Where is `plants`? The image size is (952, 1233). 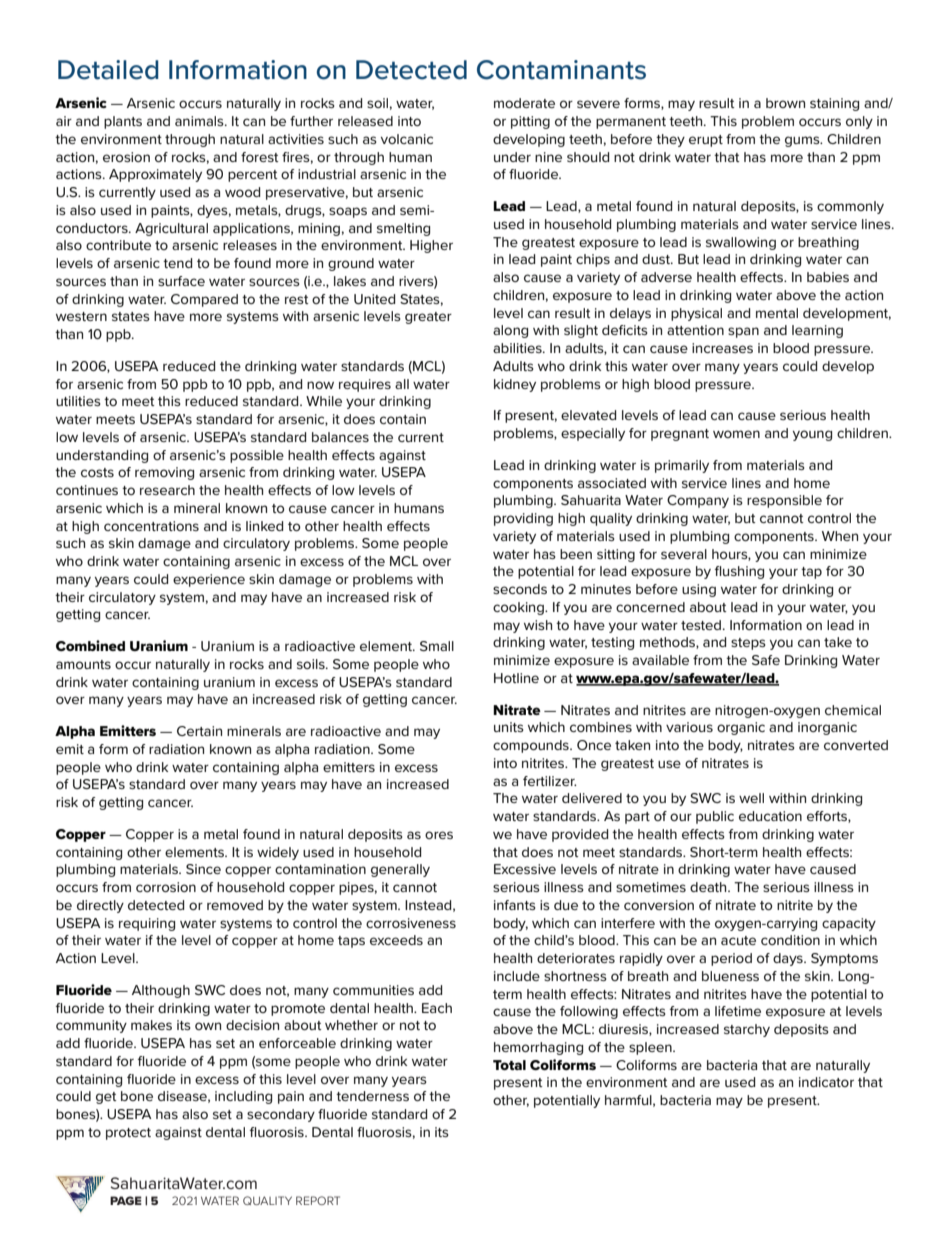
plants is located at coordinates (123, 122).
